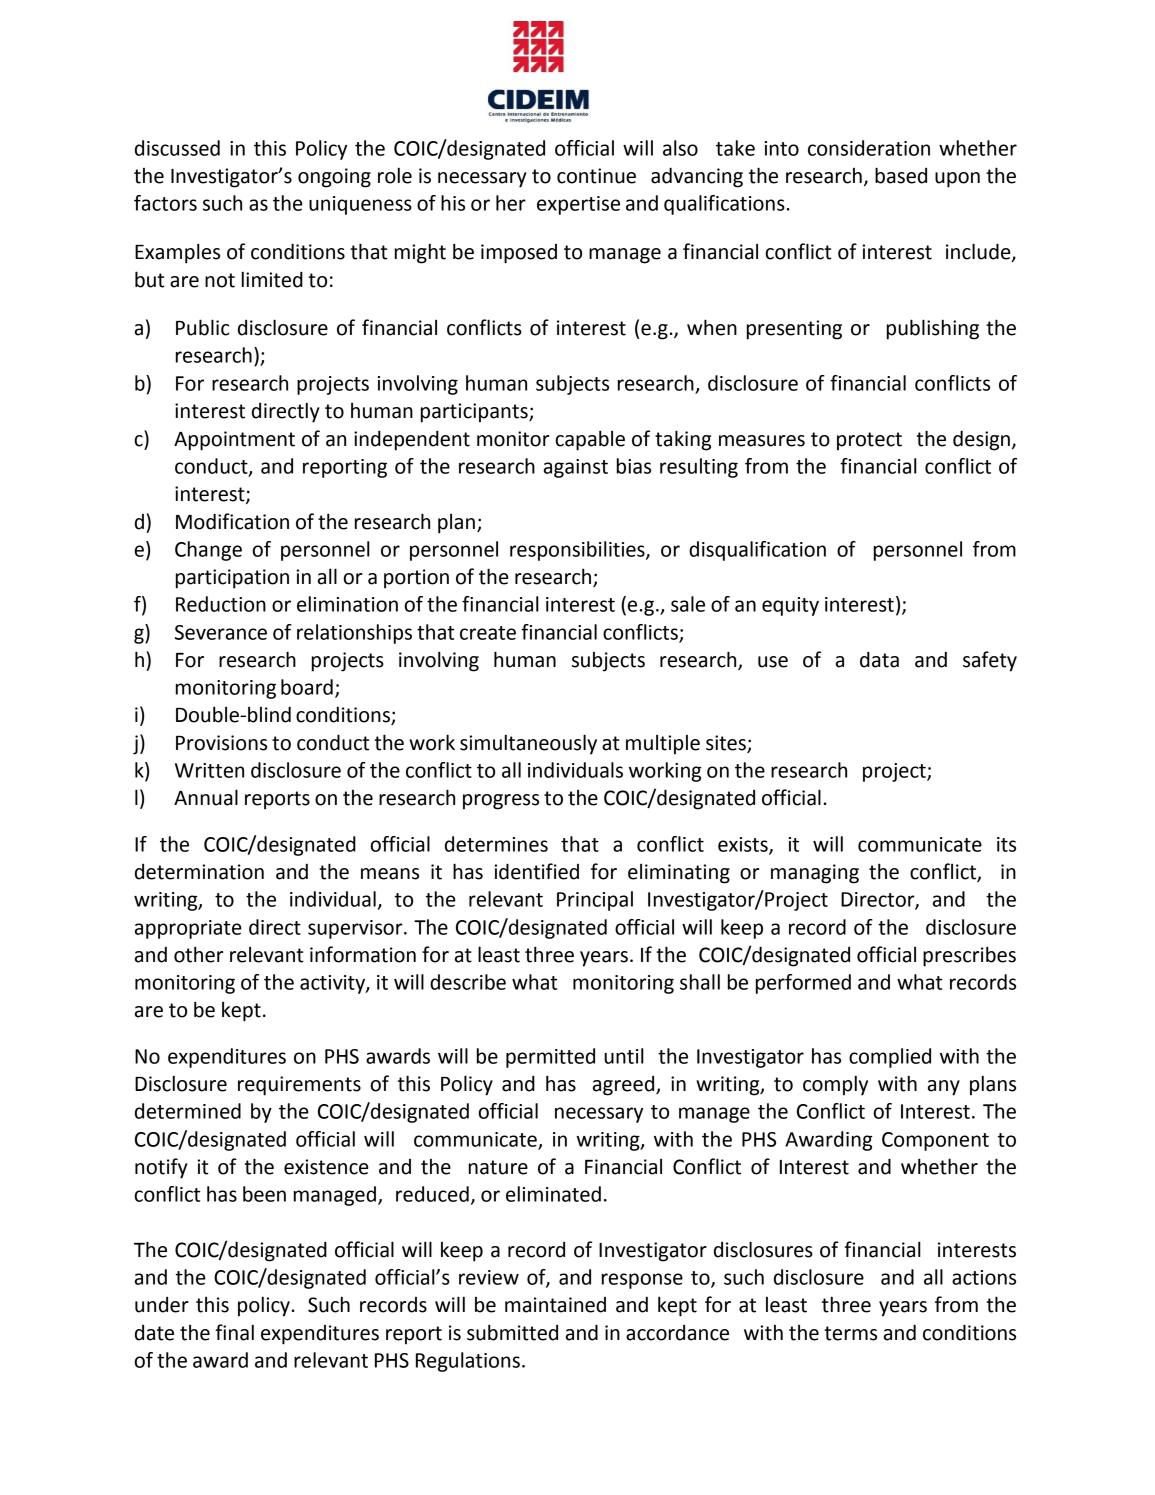 This document has height=1495, width=1155. Describe the element at coordinates (901, 175) in the document. I see `based` at that location.
